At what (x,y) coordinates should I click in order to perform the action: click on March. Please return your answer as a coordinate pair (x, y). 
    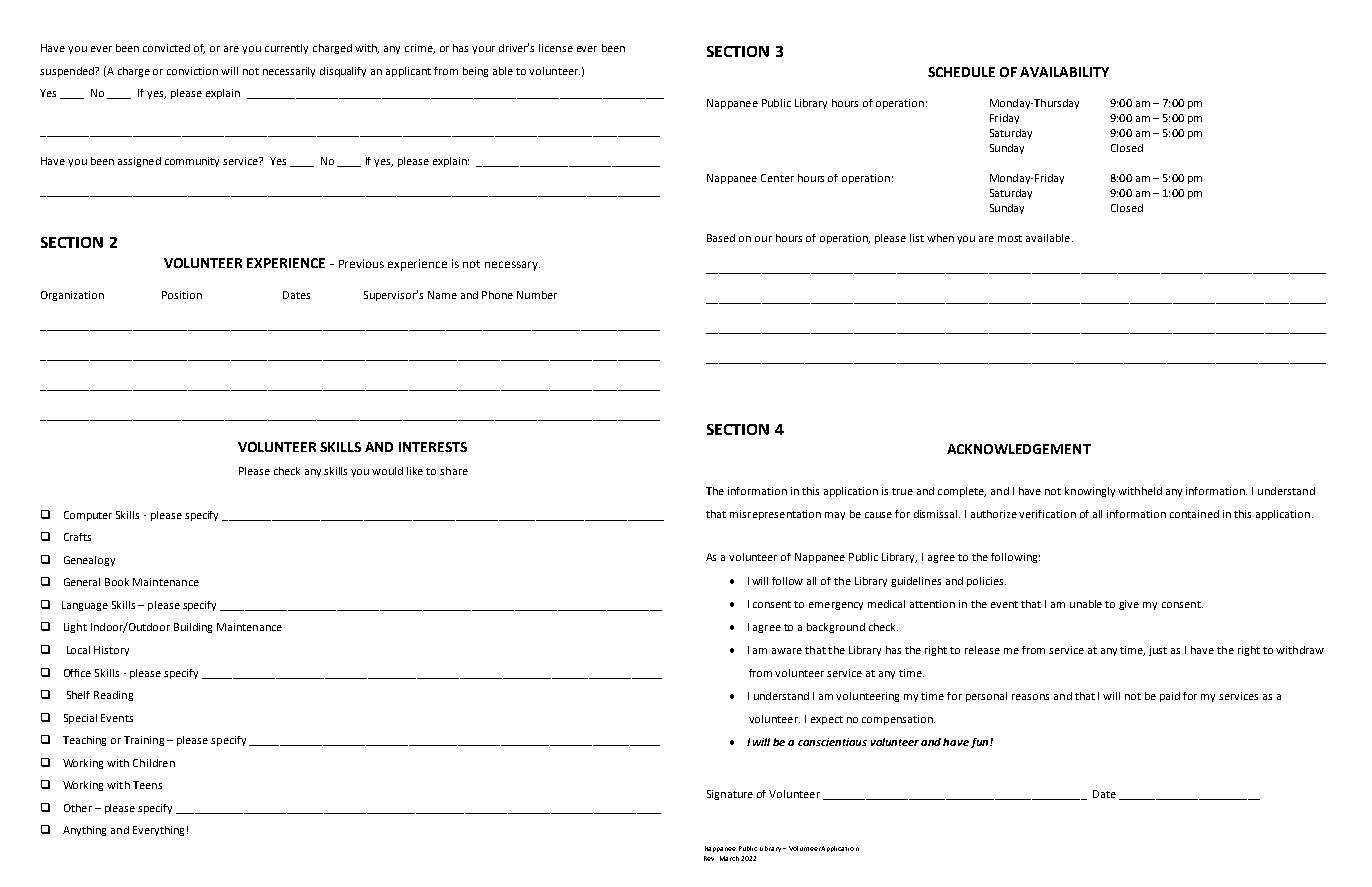
    Looking at the image, I should click on (729, 858).
